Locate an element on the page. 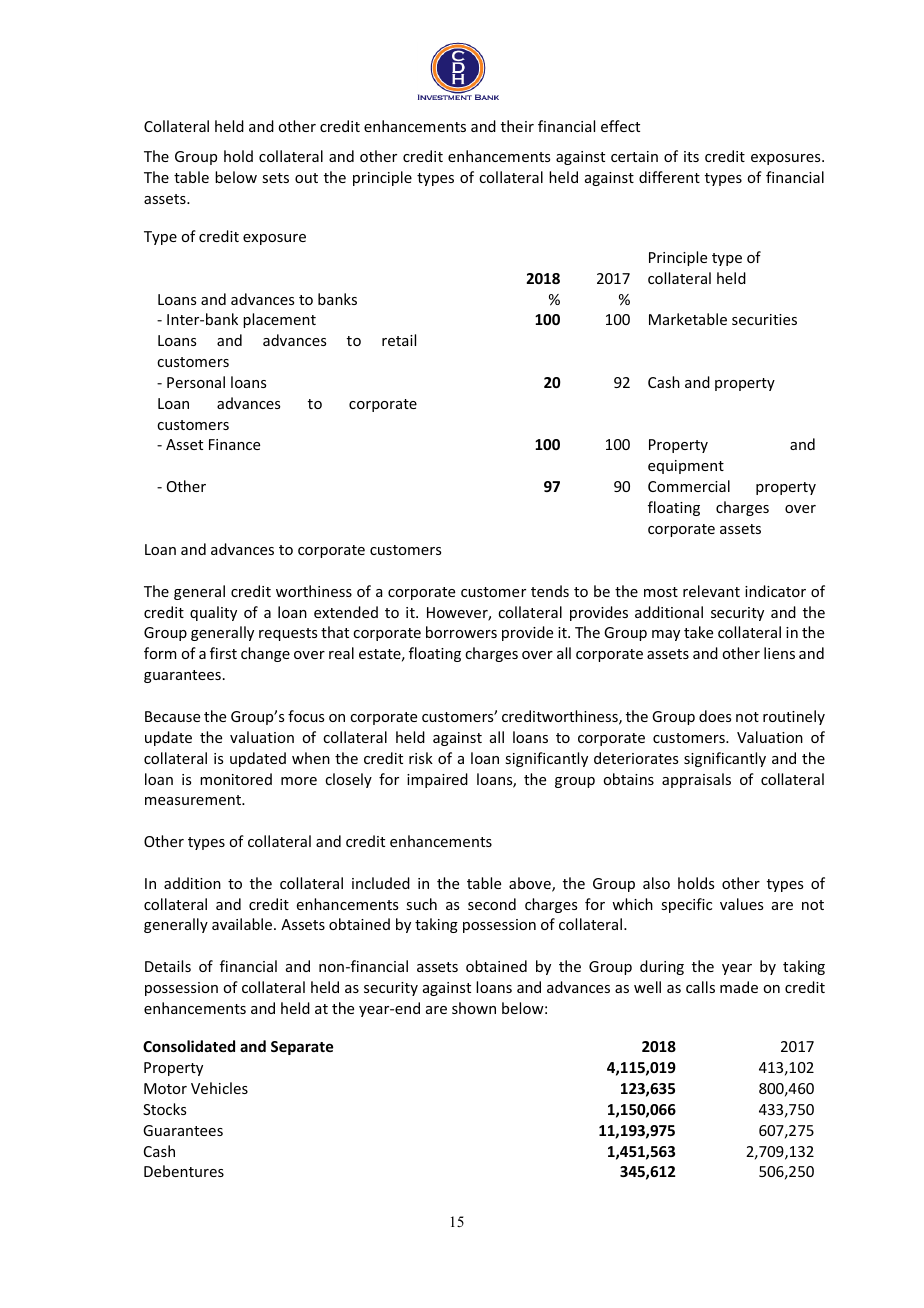  their is located at coordinates (517, 126).
